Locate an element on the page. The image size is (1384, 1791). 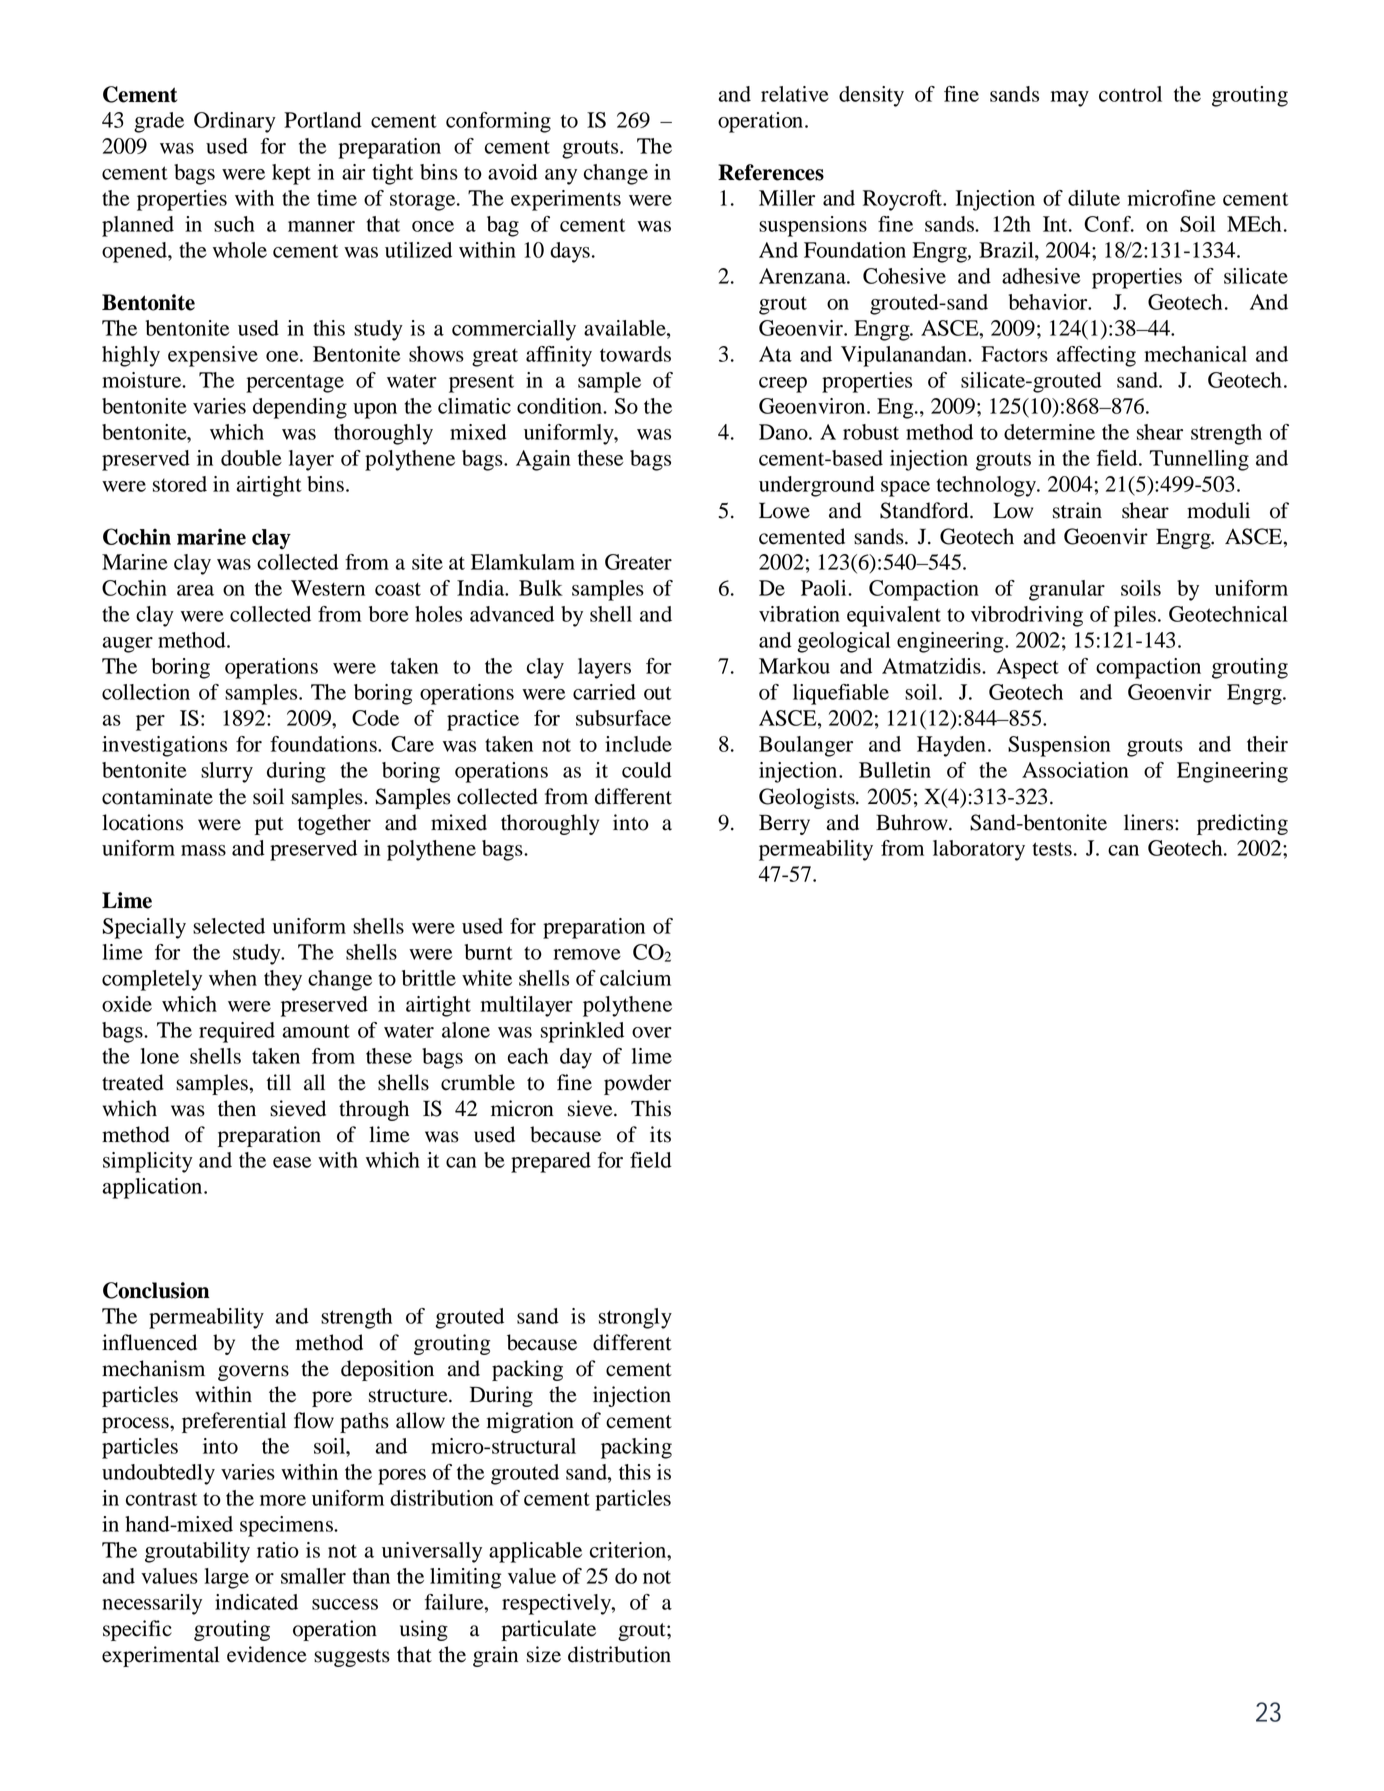
strain is located at coordinates (1077, 510).
